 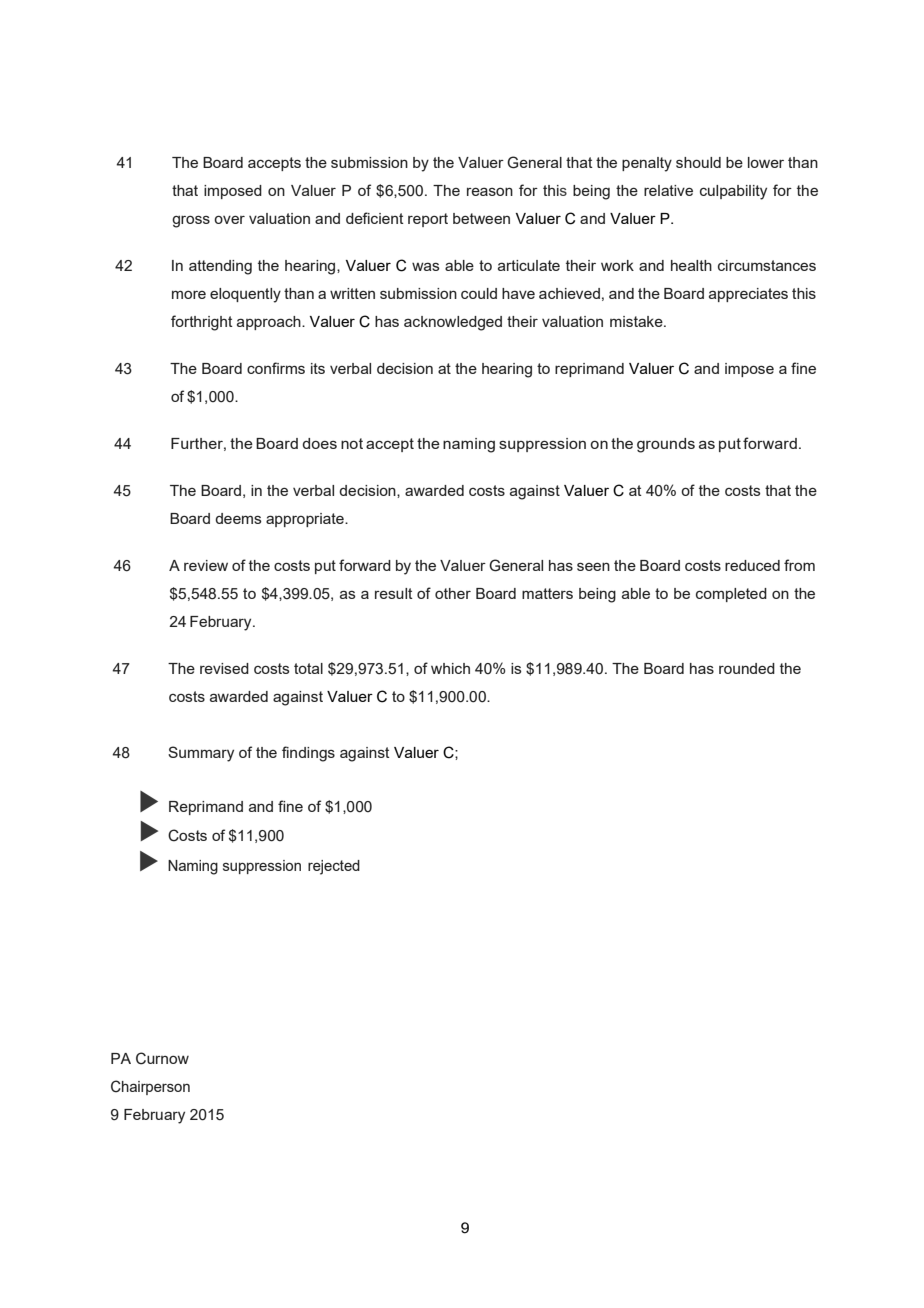 I want to click on other, so click(x=453, y=593).
